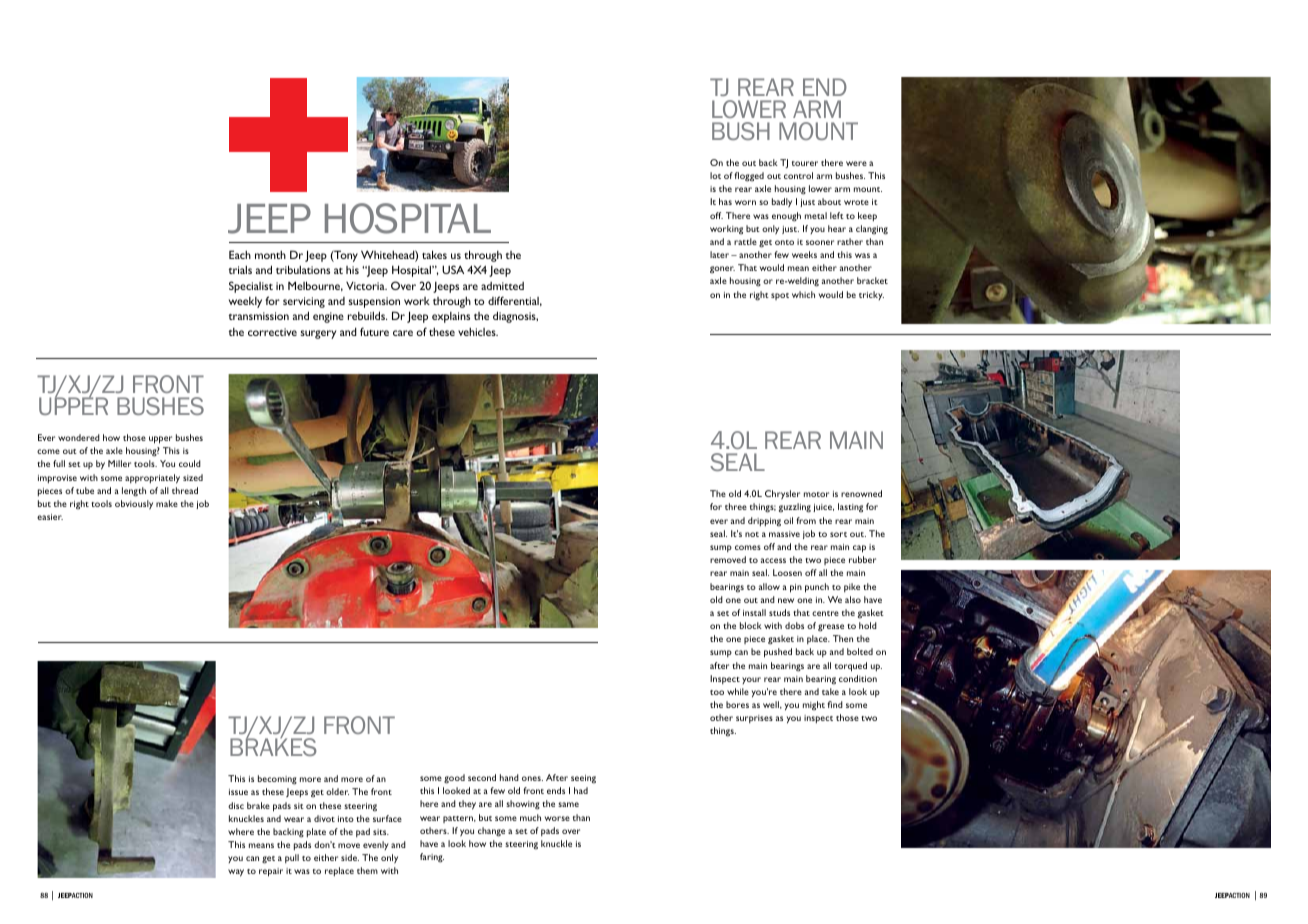 The image size is (1308, 924). What do you see at coordinates (482, 777) in the screenshot?
I see `second` at bounding box center [482, 777].
